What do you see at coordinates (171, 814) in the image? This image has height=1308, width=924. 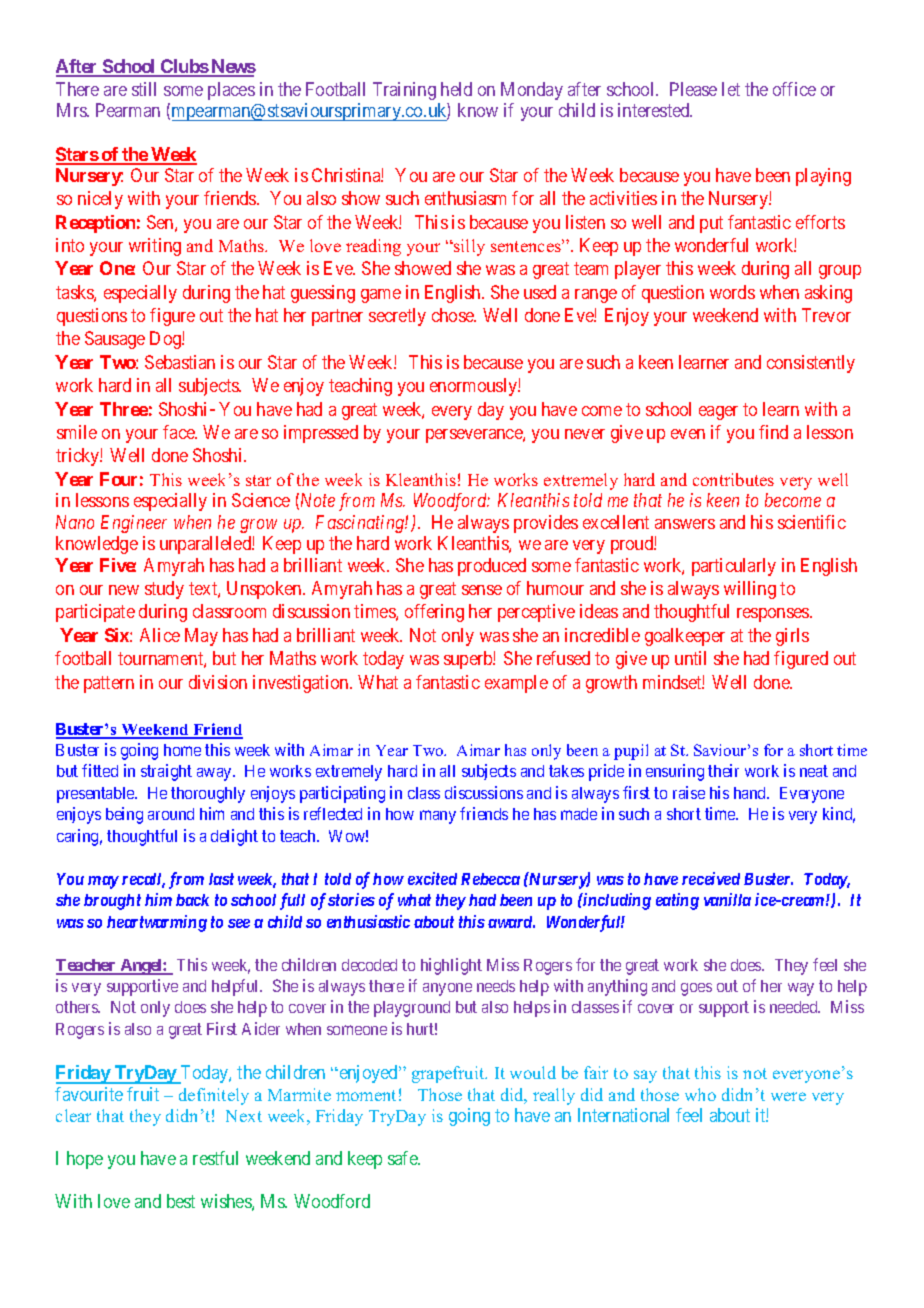 I see `around` at bounding box center [171, 814].
